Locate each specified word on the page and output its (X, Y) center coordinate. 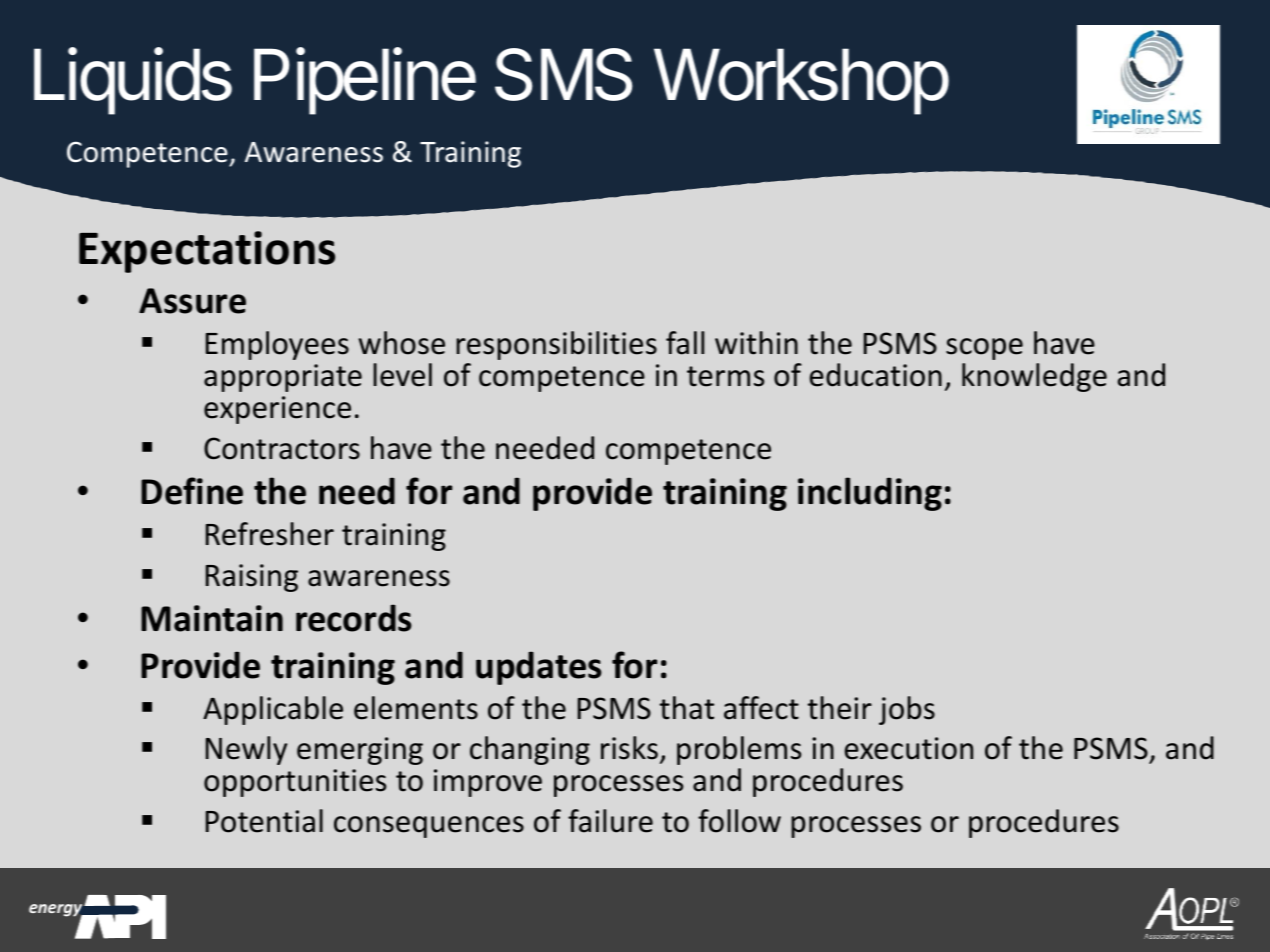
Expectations (207, 252)
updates (539, 668)
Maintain (212, 618)
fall (685, 343)
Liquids (133, 81)
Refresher (270, 534)
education (876, 375)
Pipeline (365, 81)
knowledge (1034, 377)
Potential (264, 821)
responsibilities (556, 345)
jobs (907, 710)
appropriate (283, 378)
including (870, 494)
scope (984, 349)
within (756, 343)
